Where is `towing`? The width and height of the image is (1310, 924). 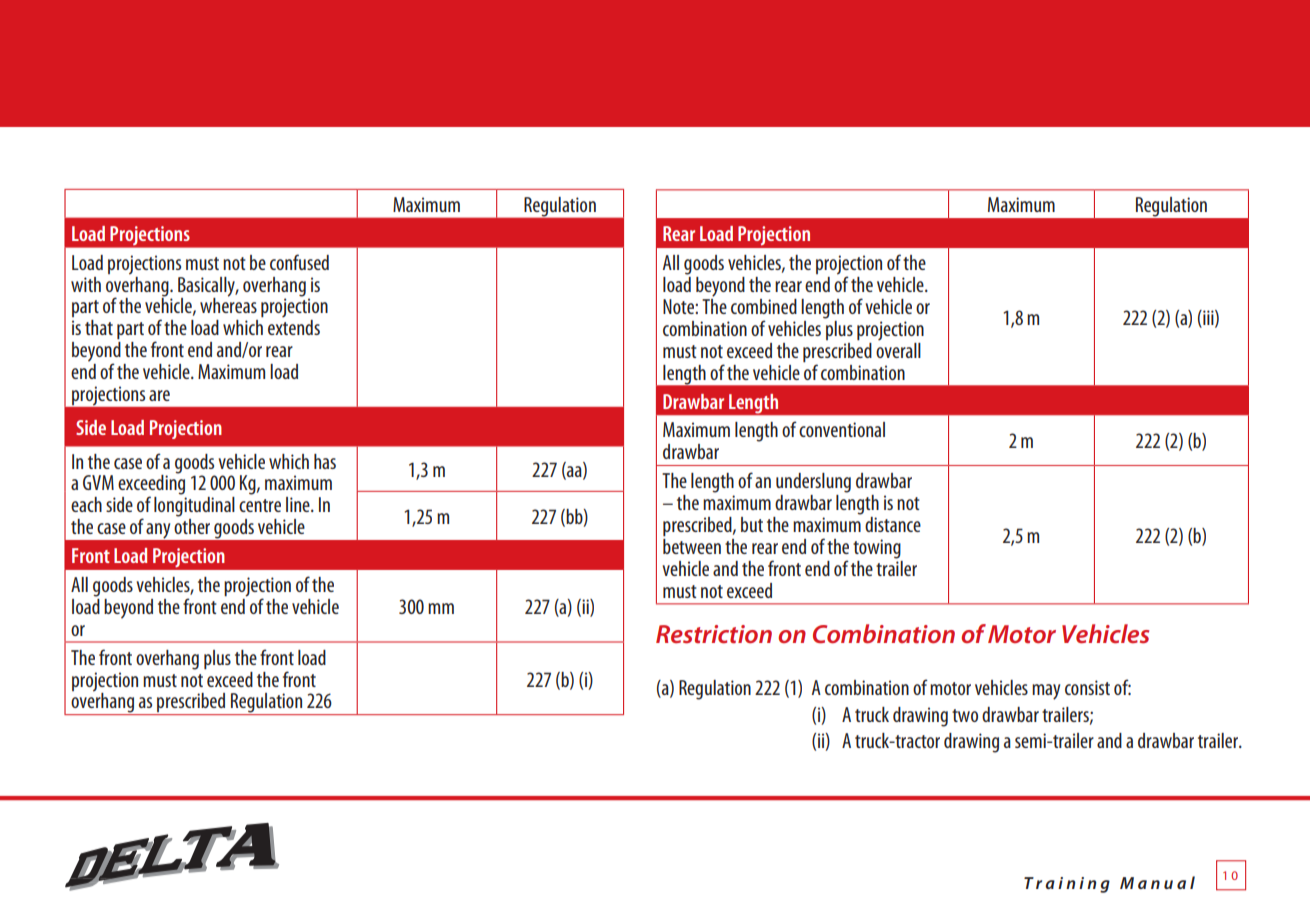
towing is located at coordinates (877, 549).
